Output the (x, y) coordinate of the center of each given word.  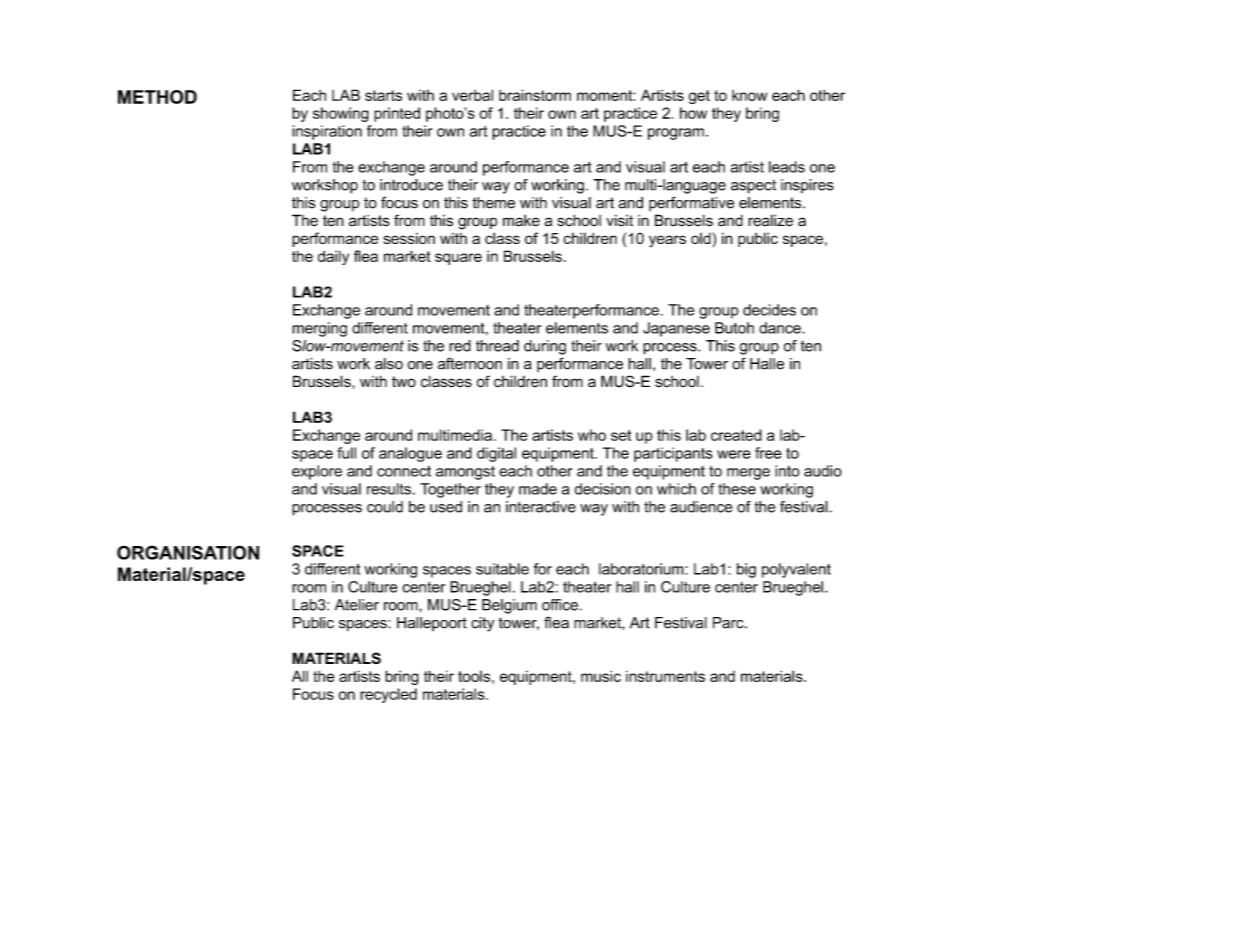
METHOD (157, 97)
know (749, 95)
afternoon (470, 363)
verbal (472, 95)
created (736, 435)
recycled (388, 695)
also (389, 364)
